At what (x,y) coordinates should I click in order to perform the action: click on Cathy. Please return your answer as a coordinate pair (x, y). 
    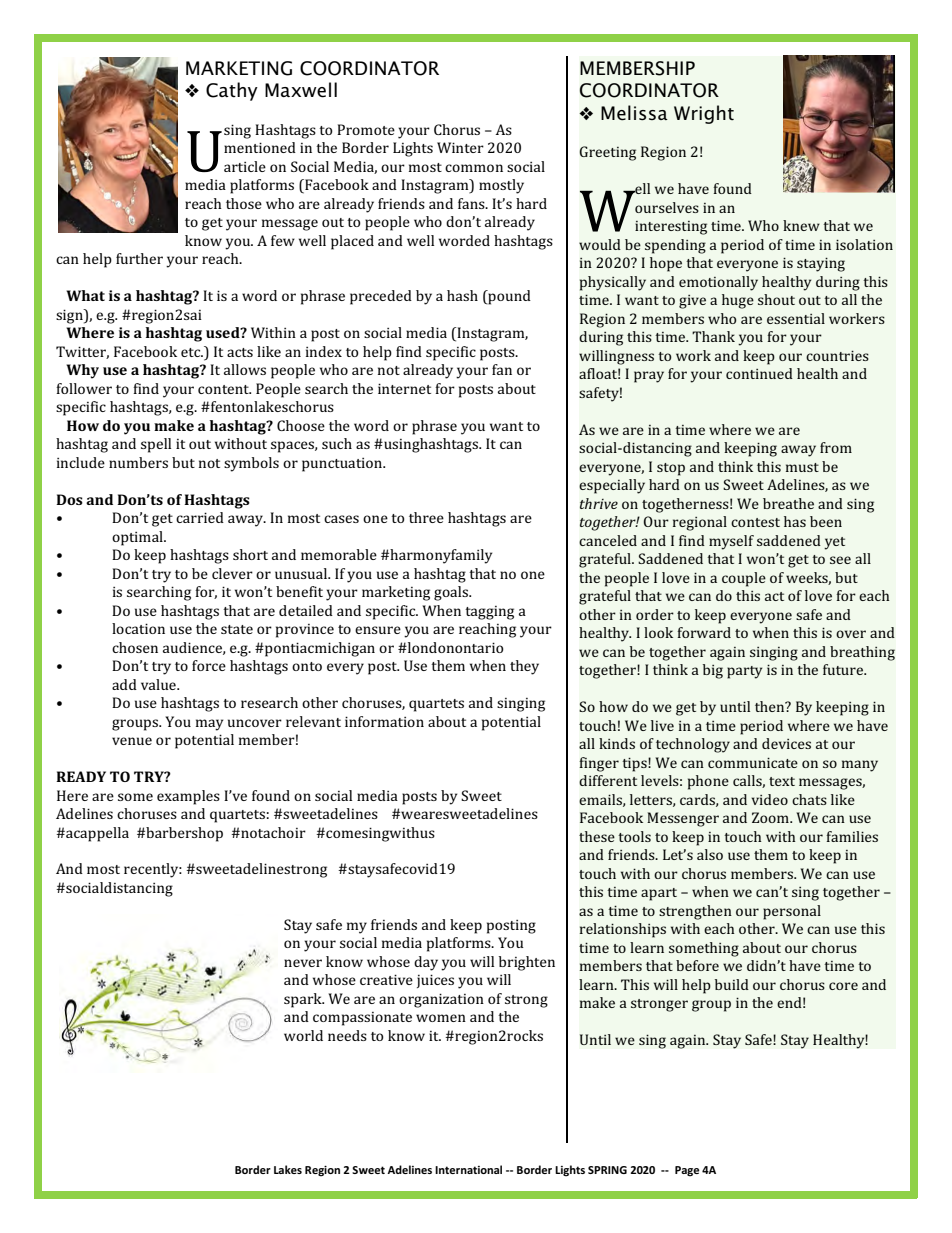
    Looking at the image, I should click on (232, 91).
